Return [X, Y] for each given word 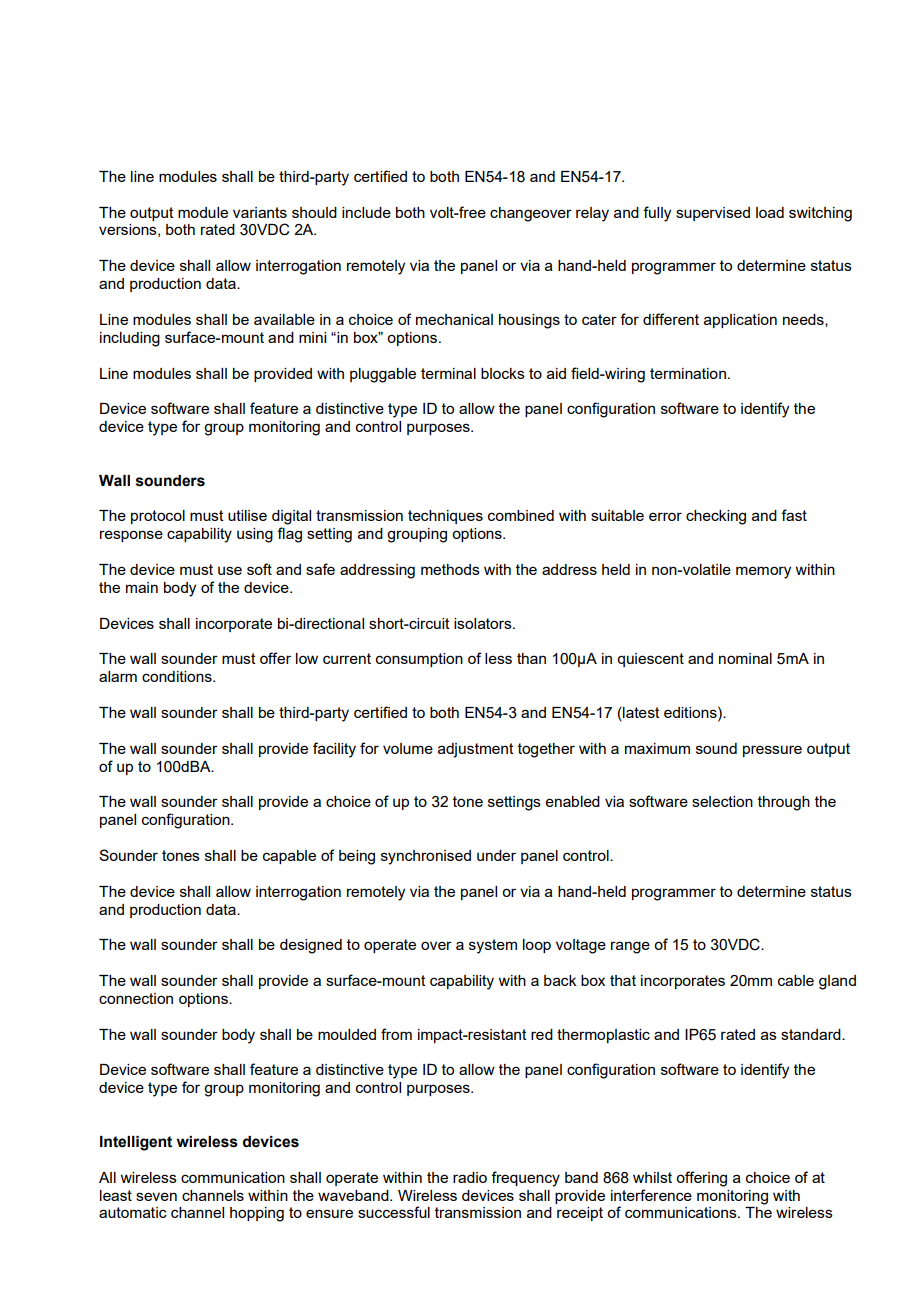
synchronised [426, 857]
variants [260, 212]
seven [156, 1196]
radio [470, 1177]
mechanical [454, 319]
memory [763, 572]
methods [450, 569]
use [230, 570]
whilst [652, 1177]
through [784, 803]
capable [289, 857]
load [770, 212]
